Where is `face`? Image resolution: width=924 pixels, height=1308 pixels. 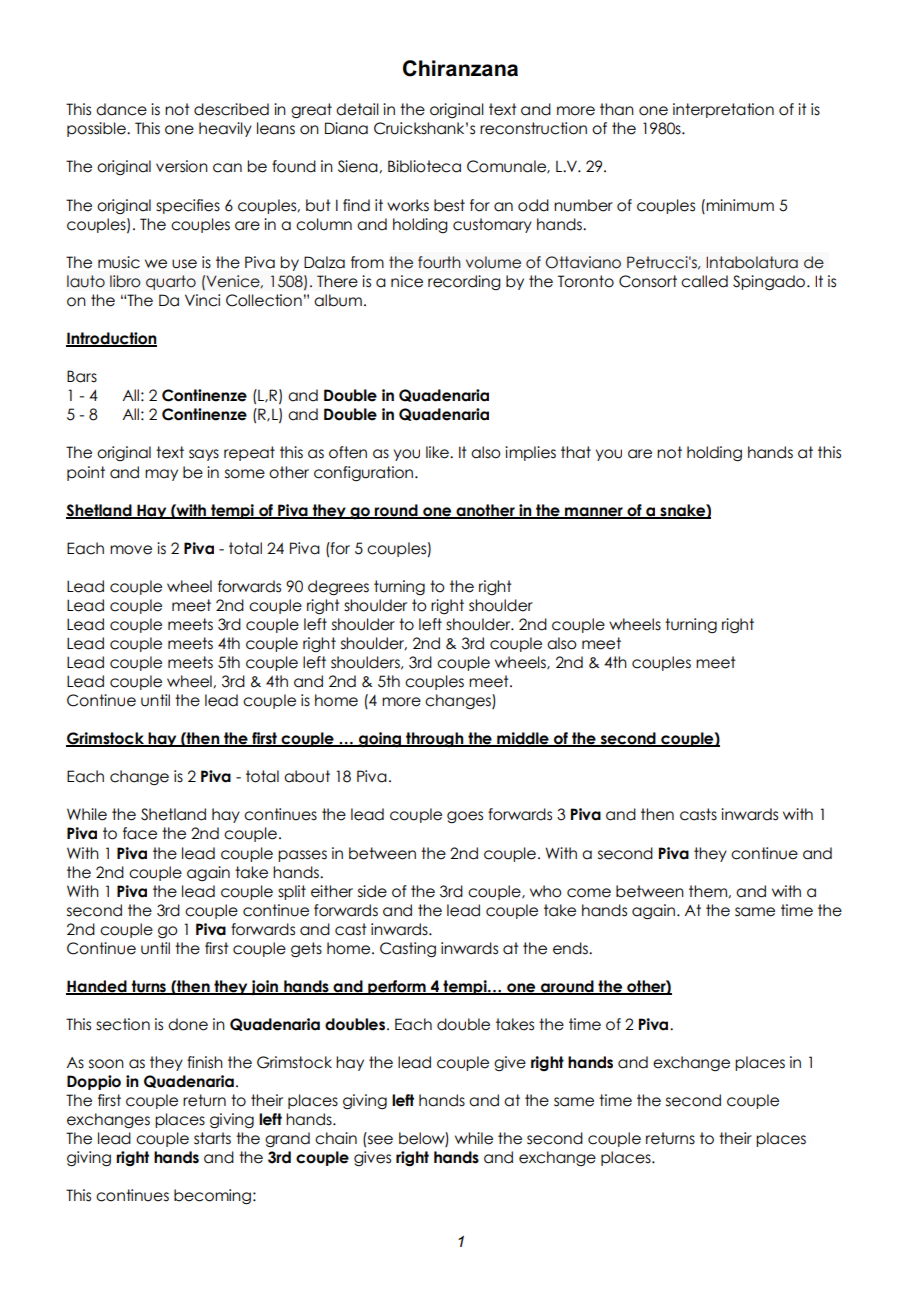 face is located at coordinates (140, 833).
